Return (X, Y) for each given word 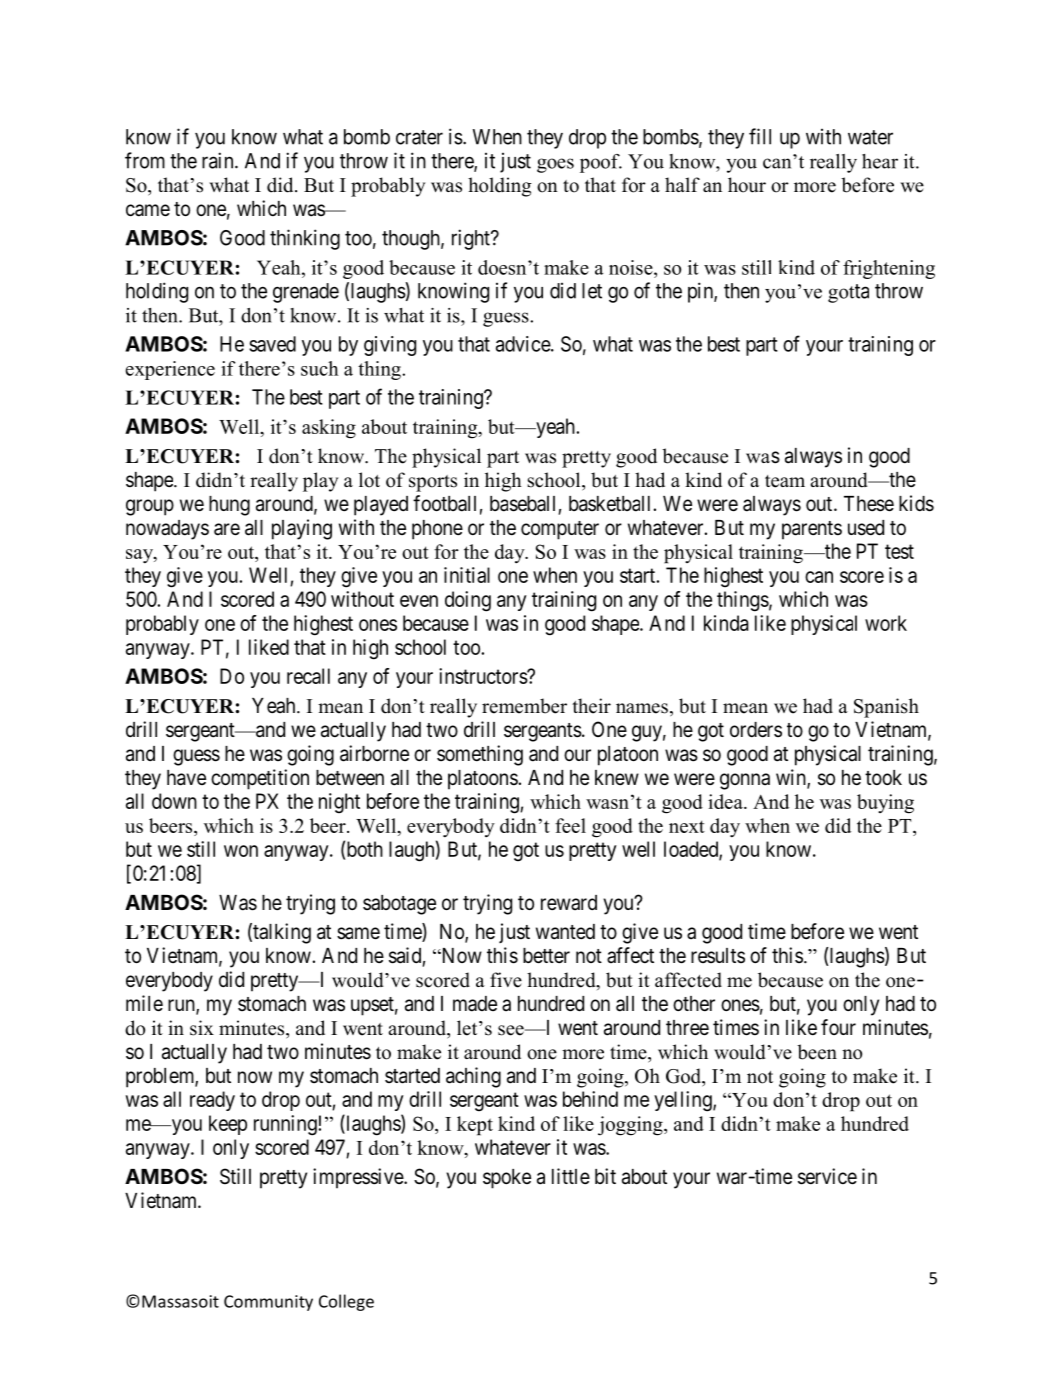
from (145, 160)
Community (268, 1303)
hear (880, 161)
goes (555, 165)
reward (569, 903)
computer (560, 530)
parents (812, 530)
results (718, 955)
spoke (507, 1179)
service (827, 1176)
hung (229, 506)
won (241, 851)
